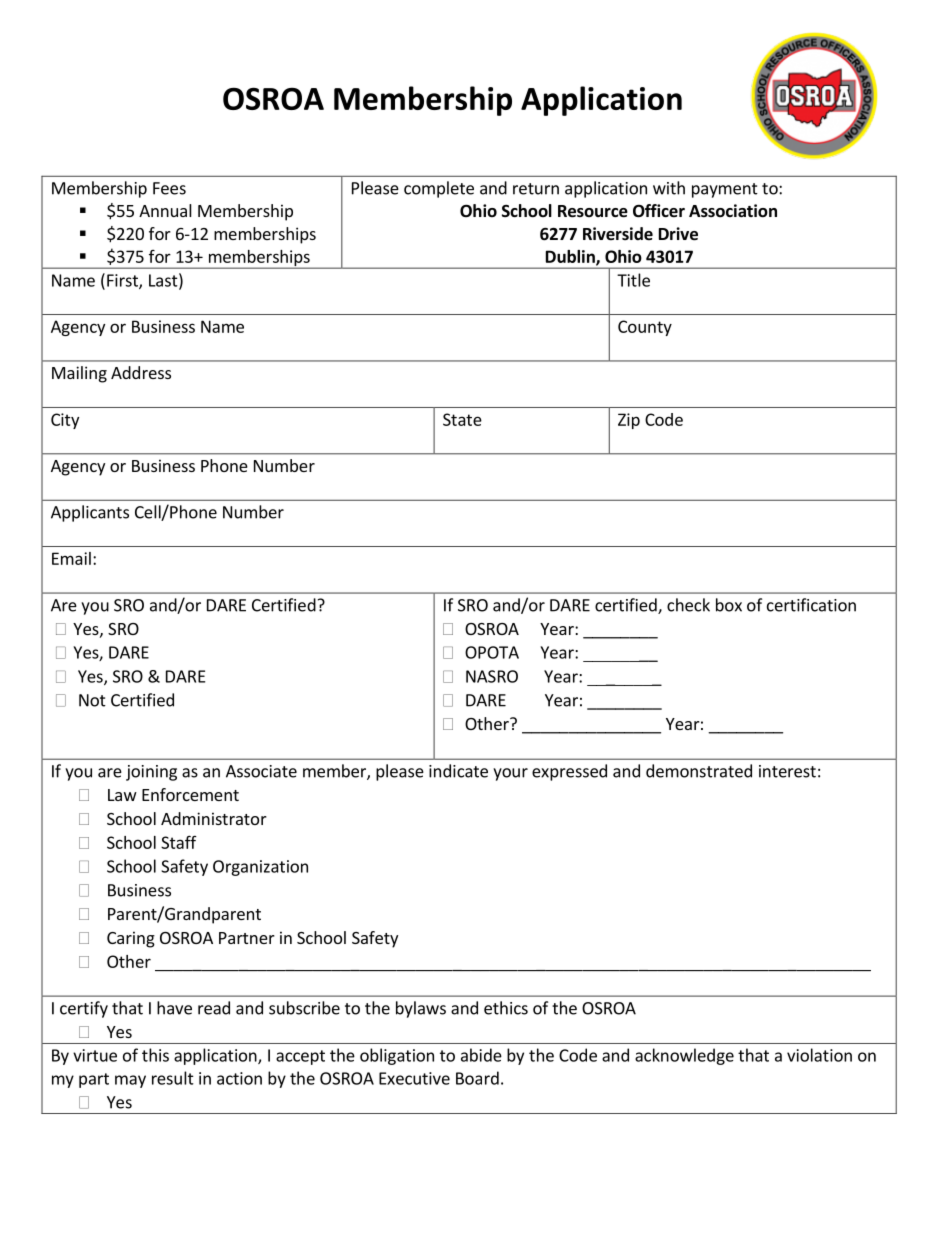 This document has width=952, height=1233. Describe the element at coordinates (165, 210) in the document. I see `Annual` at that location.
